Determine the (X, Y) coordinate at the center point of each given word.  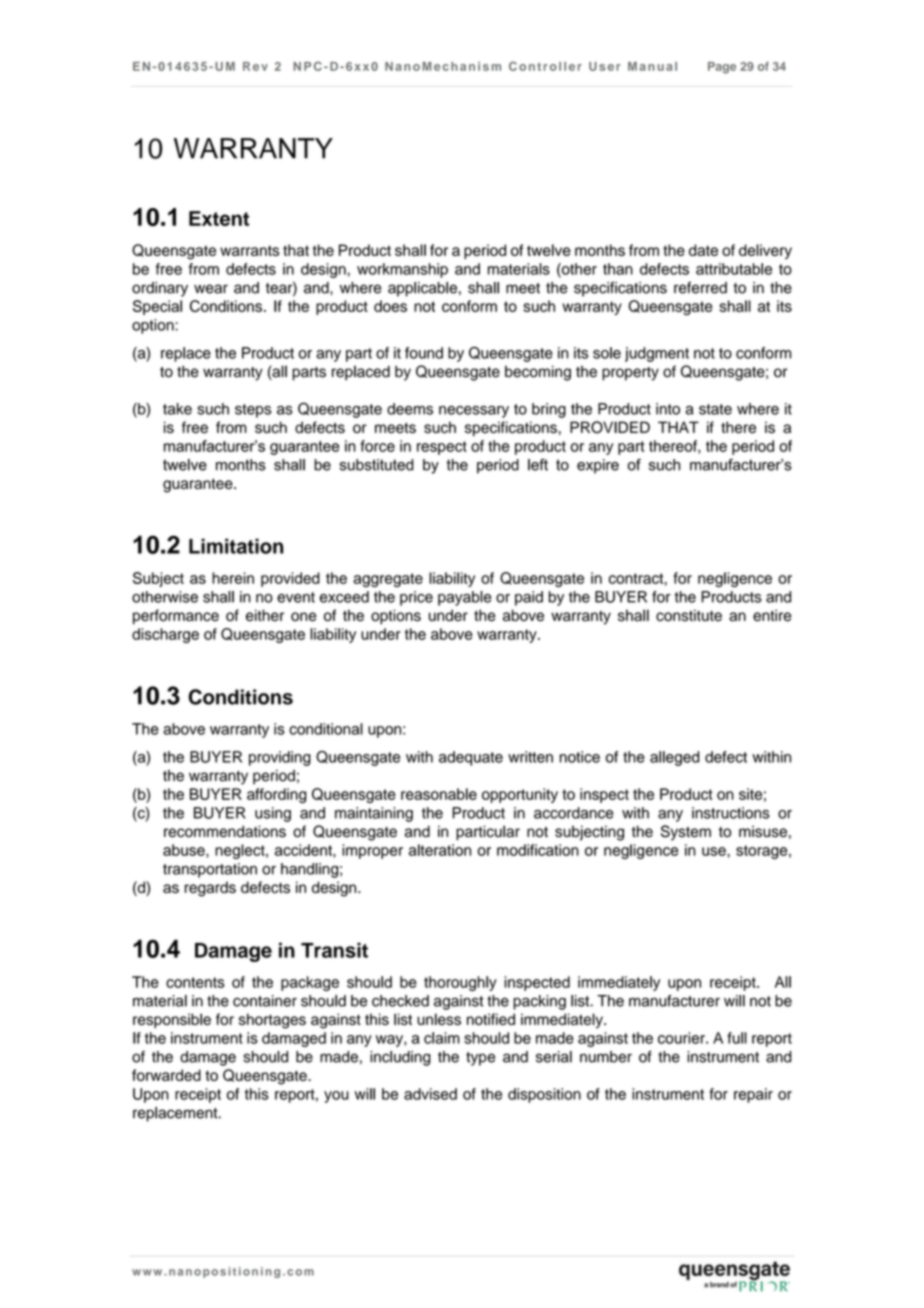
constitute (689, 615)
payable (465, 598)
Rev (255, 66)
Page (722, 68)
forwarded (166, 1075)
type (480, 1059)
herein (233, 578)
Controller (545, 66)
